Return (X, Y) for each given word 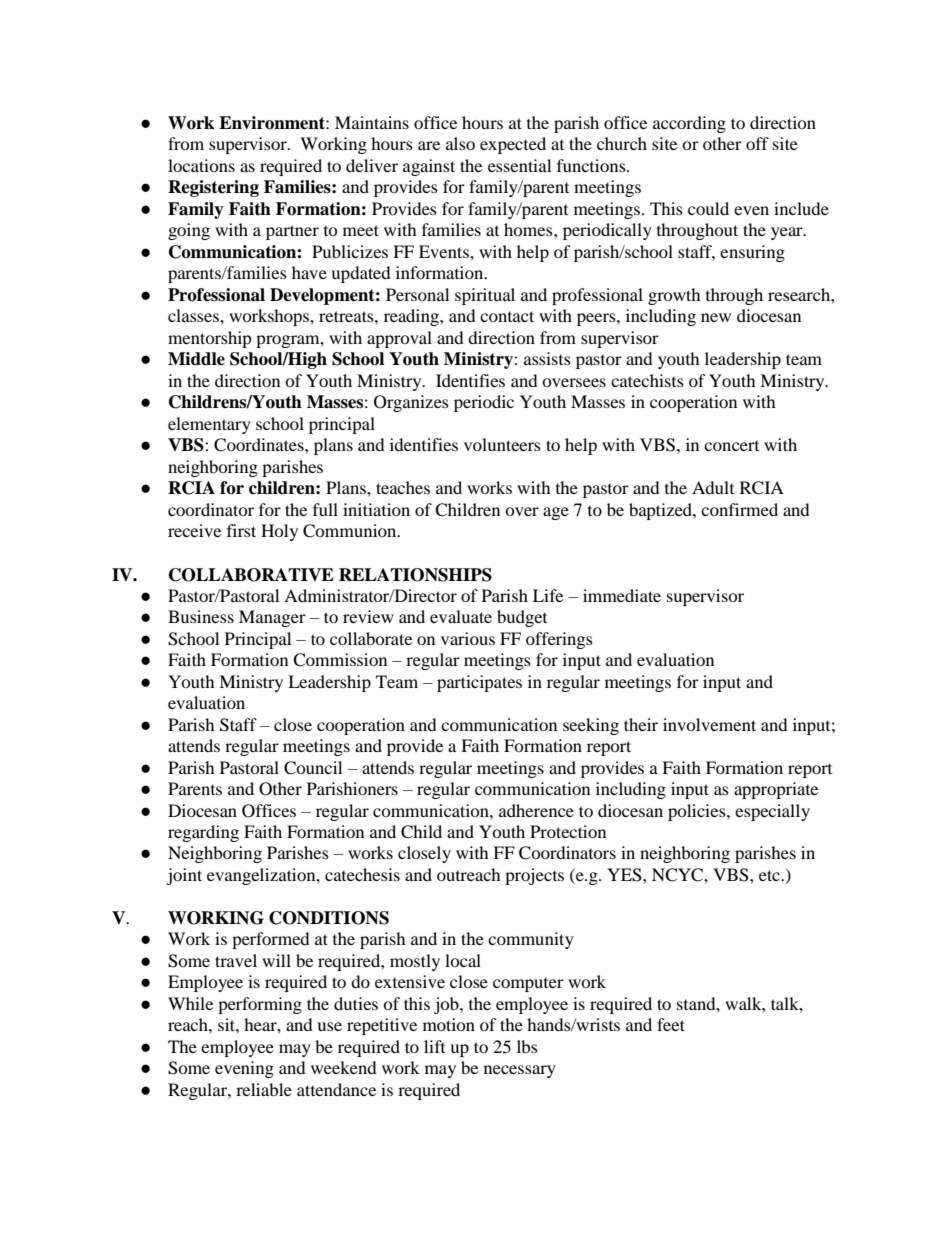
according (689, 124)
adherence (536, 810)
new (716, 317)
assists (547, 358)
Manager (272, 618)
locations (201, 165)
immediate (622, 595)
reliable (264, 1089)
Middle (196, 359)
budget (522, 618)
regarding (203, 833)
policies (698, 812)
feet (671, 1024)
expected (513, 145)
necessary (520, 1071)
